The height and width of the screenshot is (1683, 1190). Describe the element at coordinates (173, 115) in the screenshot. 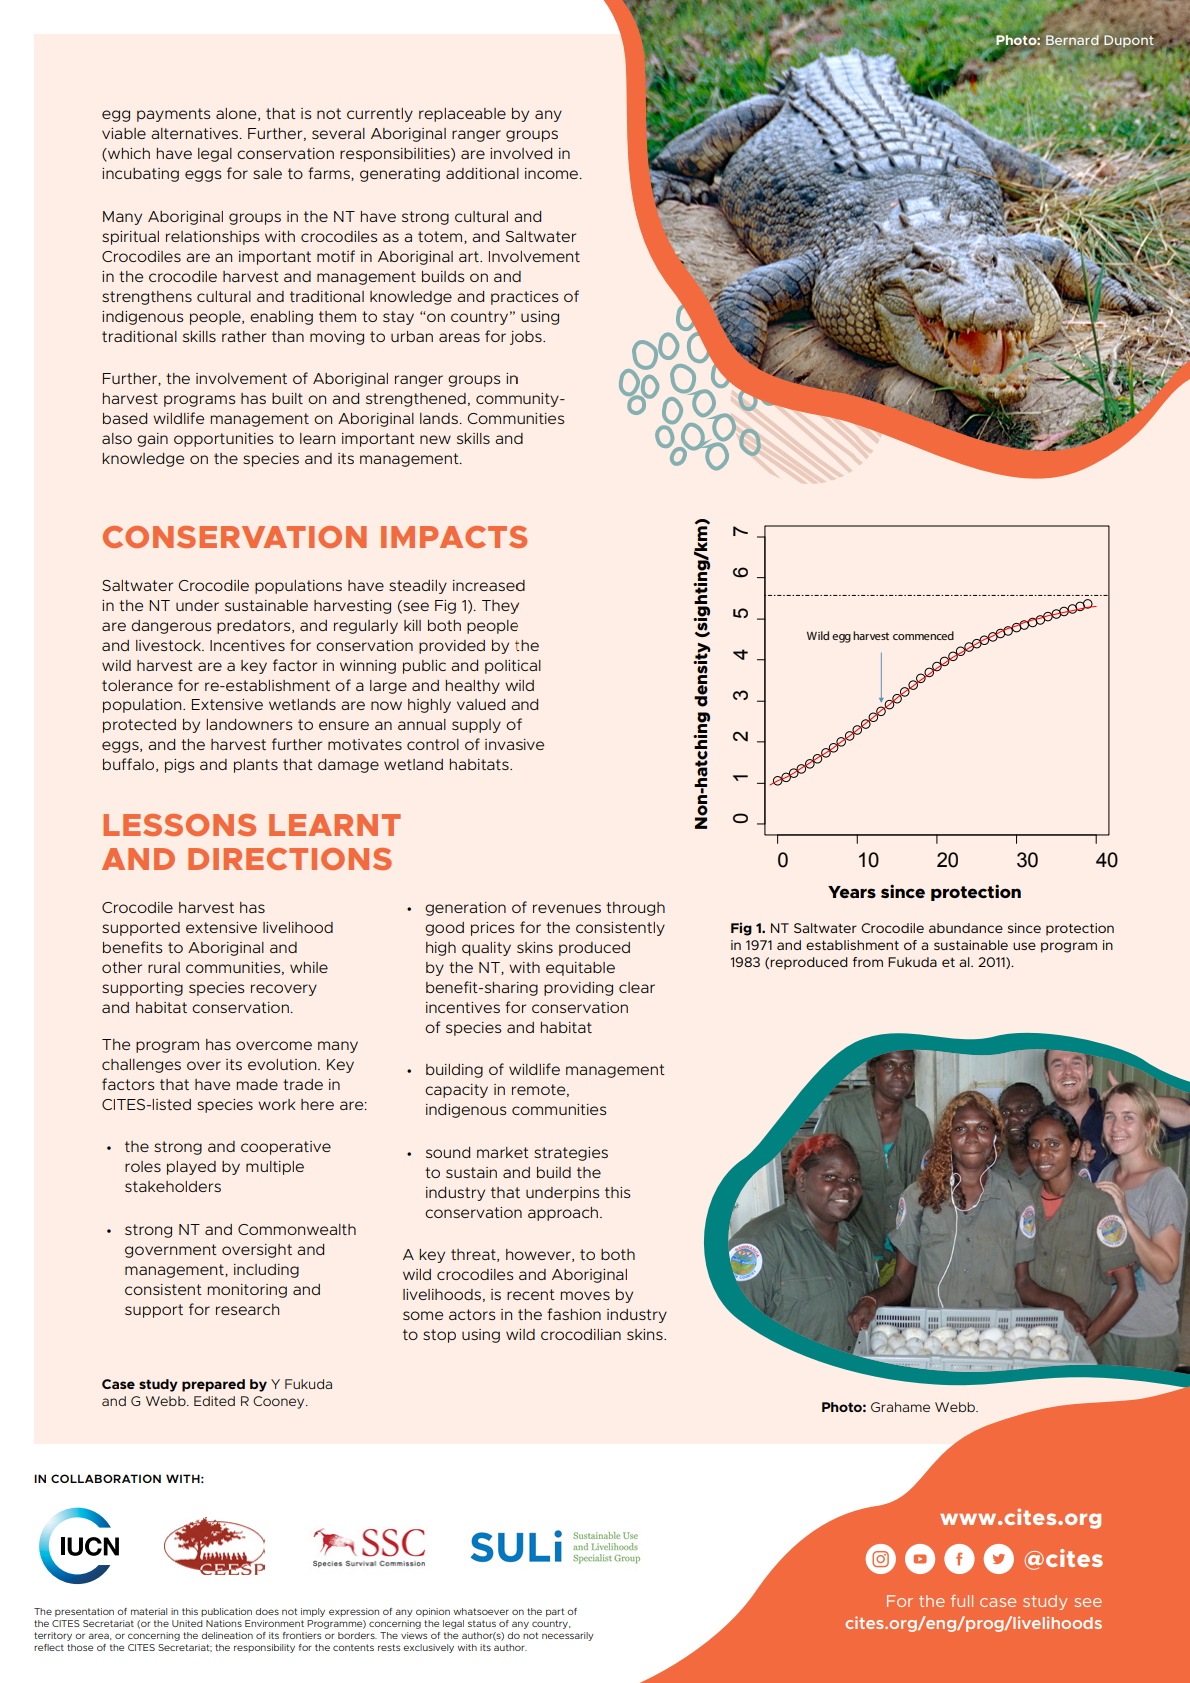

I see `payments` at that location.
